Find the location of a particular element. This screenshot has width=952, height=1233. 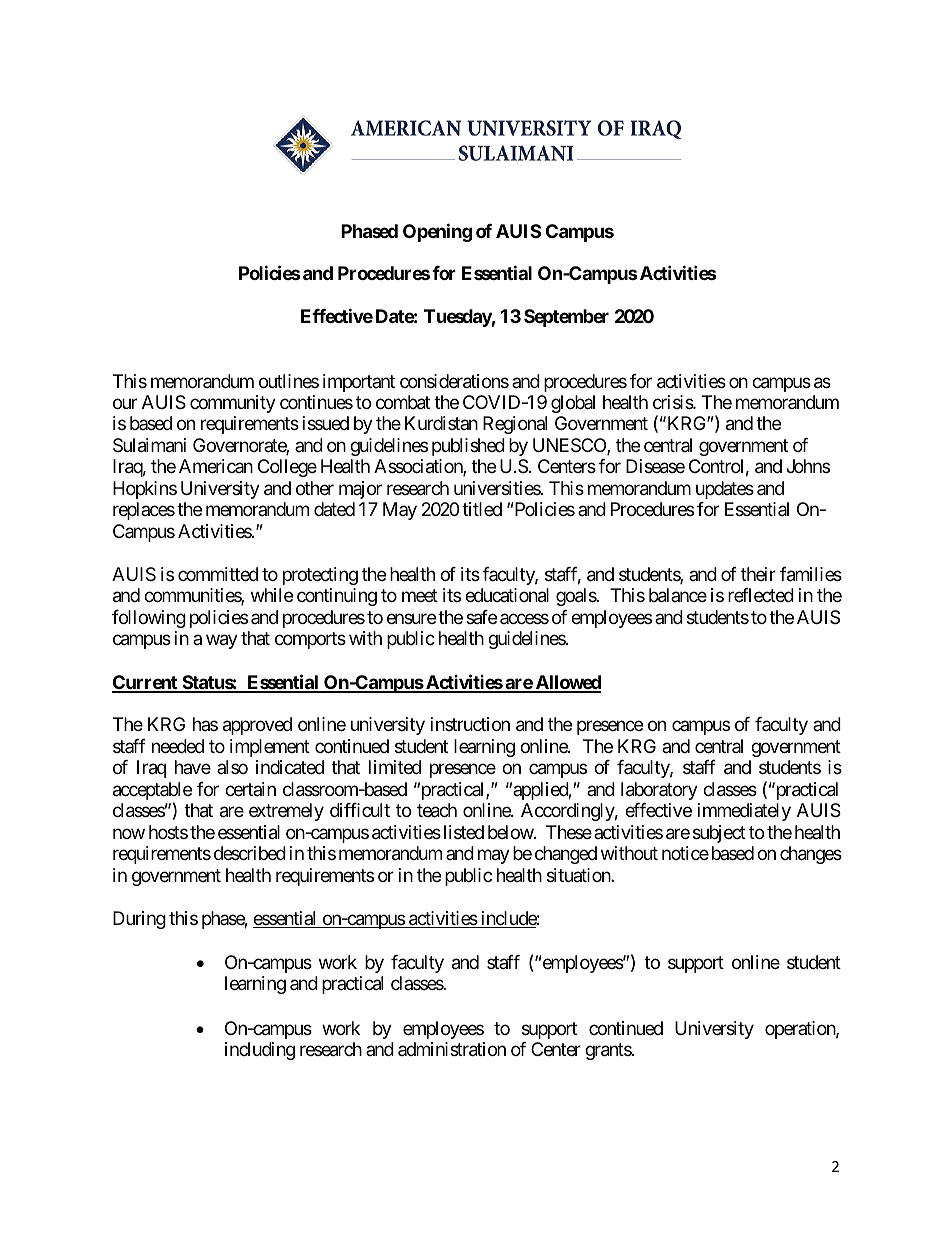

September is located at coordinates (566, 318).
